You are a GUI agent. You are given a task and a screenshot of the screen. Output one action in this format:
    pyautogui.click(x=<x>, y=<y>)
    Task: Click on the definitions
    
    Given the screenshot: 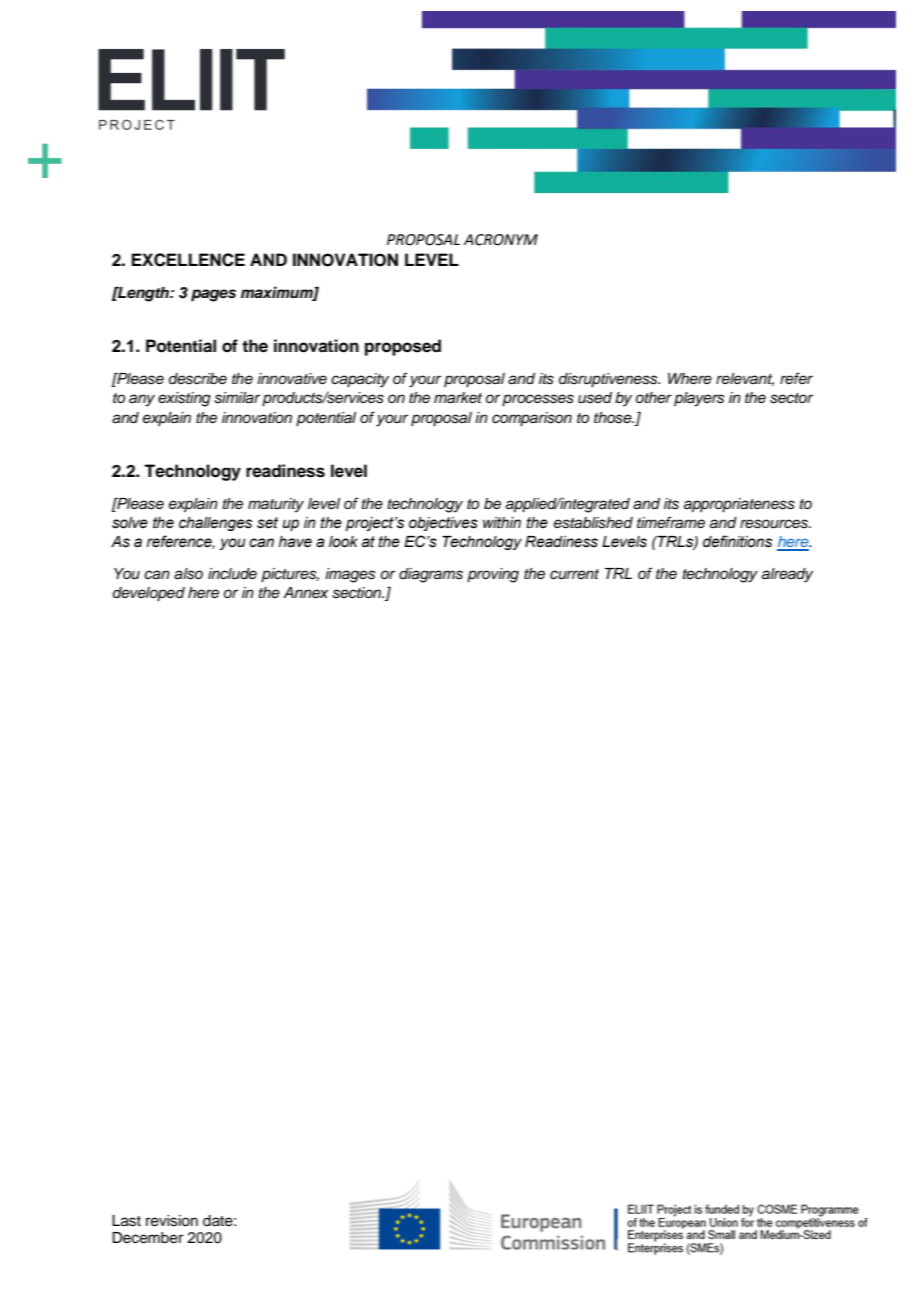 What is the action you would take?
    pyautogui.click(x=737, y=541)
